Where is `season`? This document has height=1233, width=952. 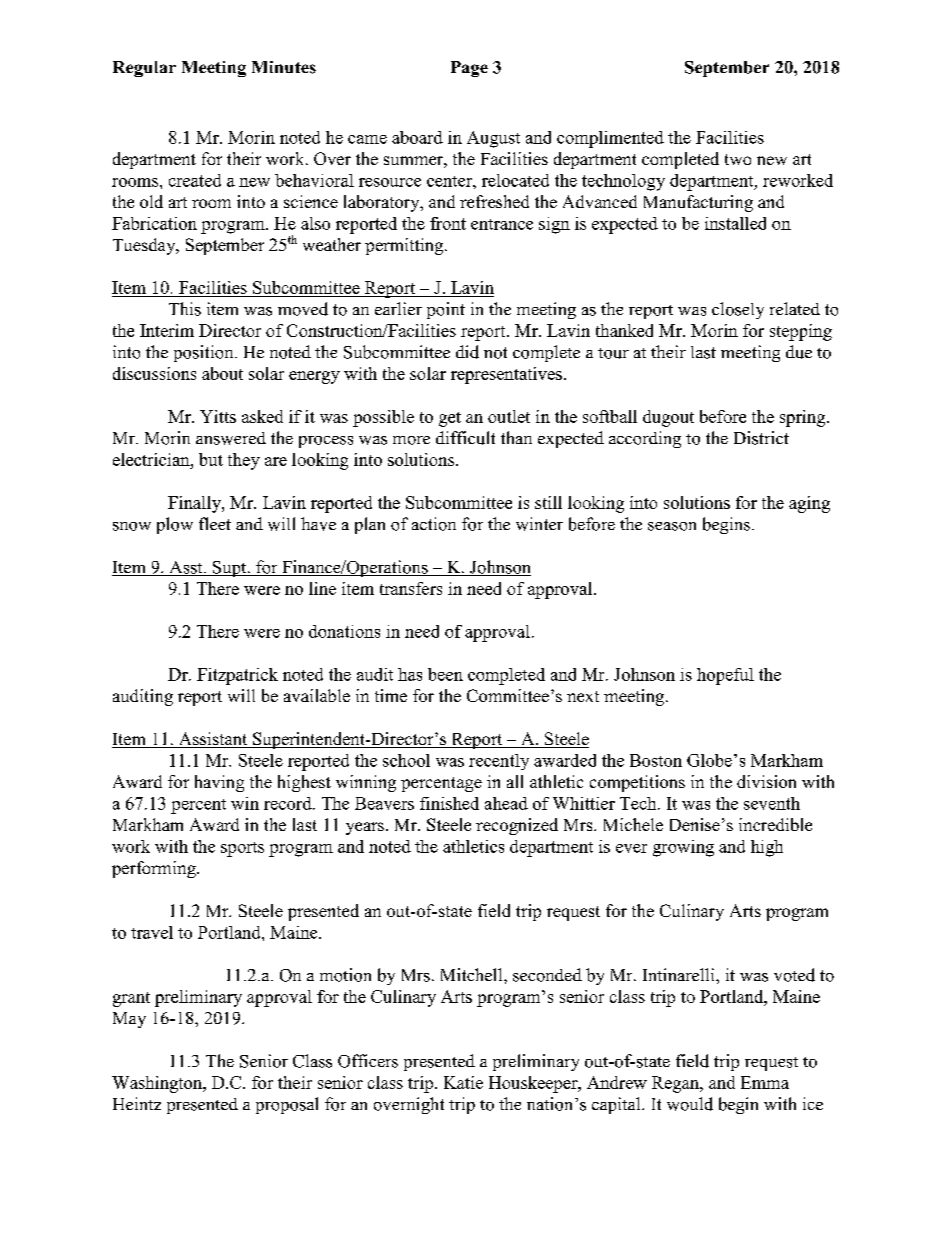 season is located at coordinates (672, 526).
